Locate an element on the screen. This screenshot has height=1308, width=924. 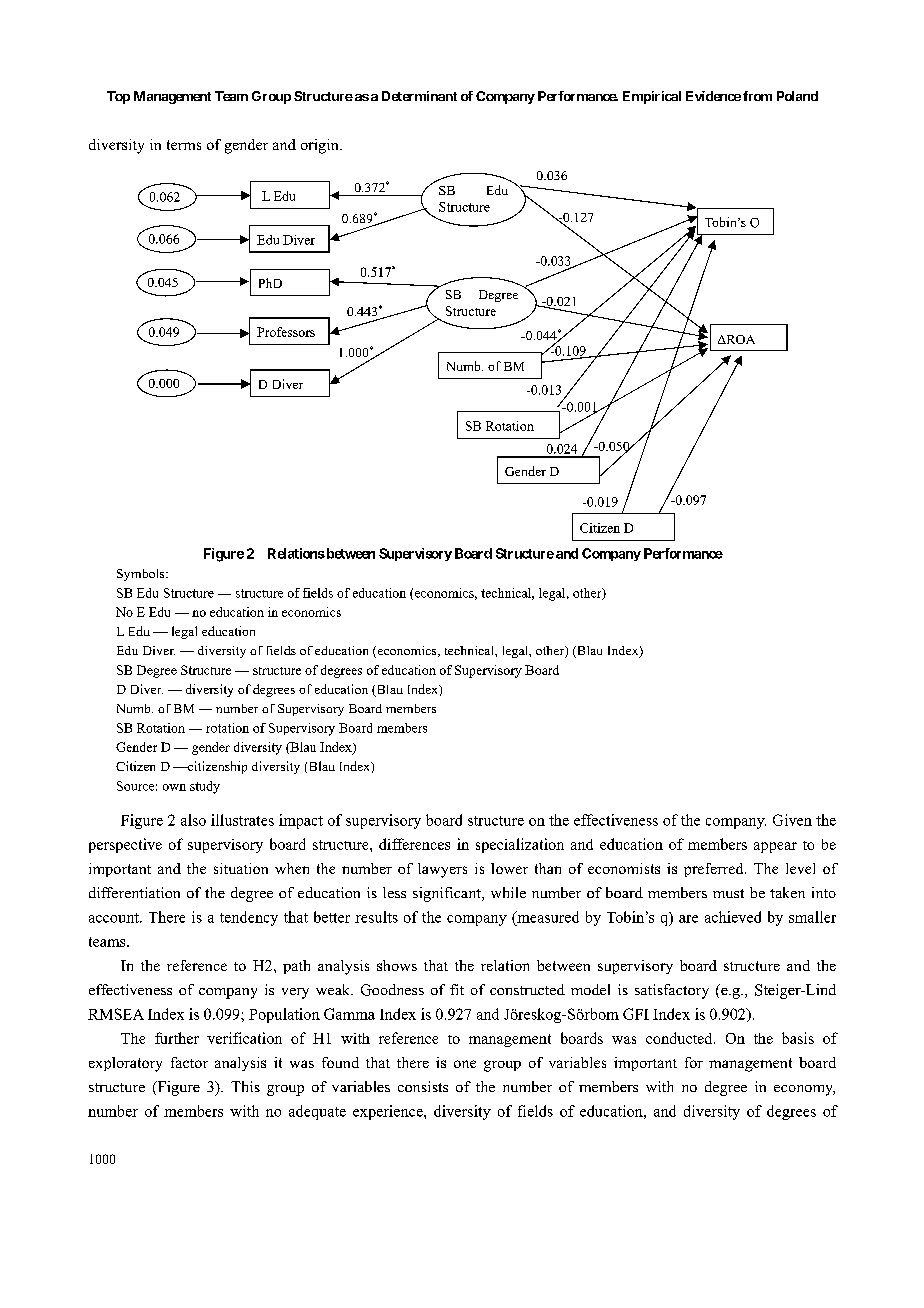
differences is located at coordinates (414, 844).
